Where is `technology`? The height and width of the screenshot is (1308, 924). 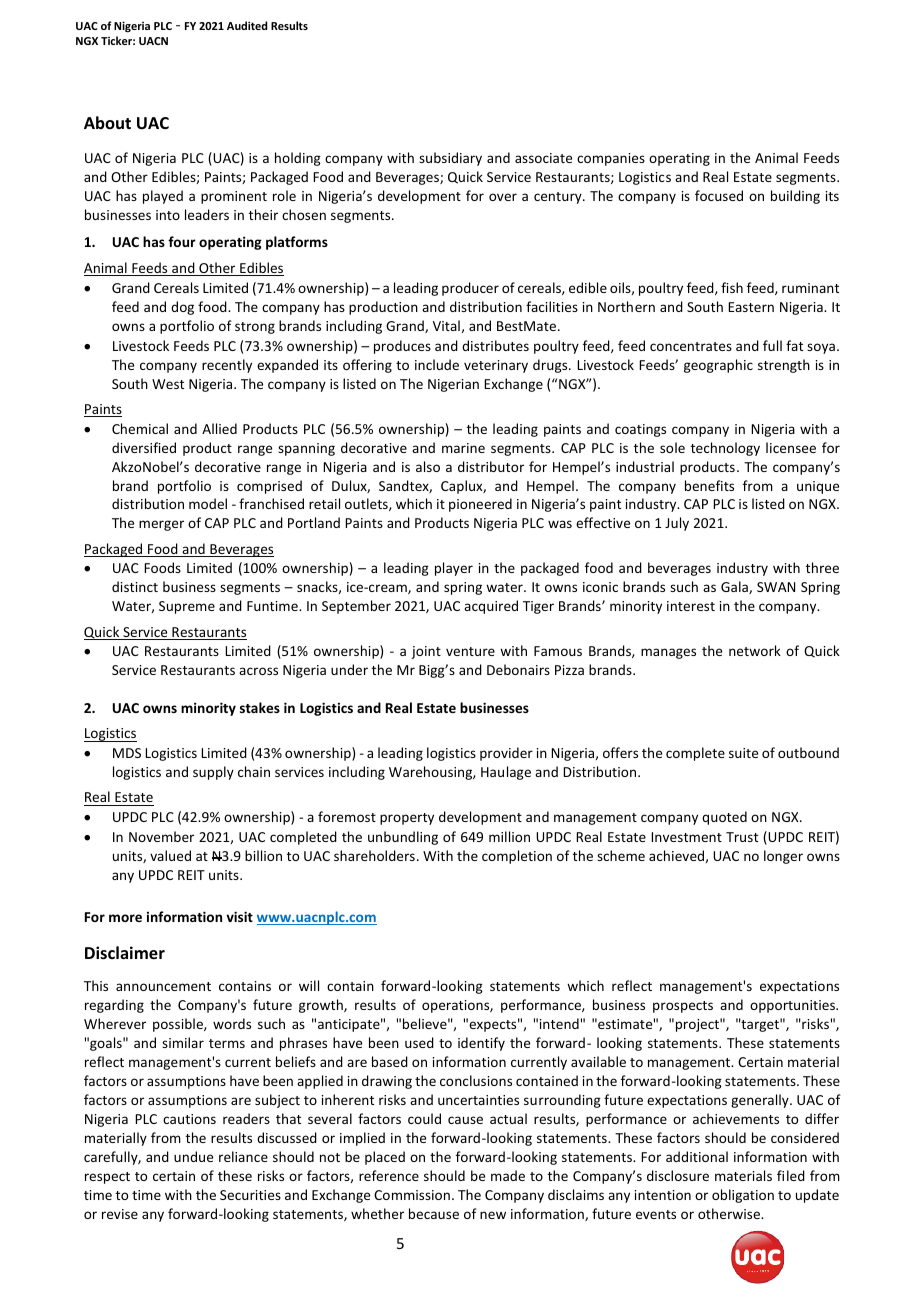 technology is located at coordinates (725, 449).
